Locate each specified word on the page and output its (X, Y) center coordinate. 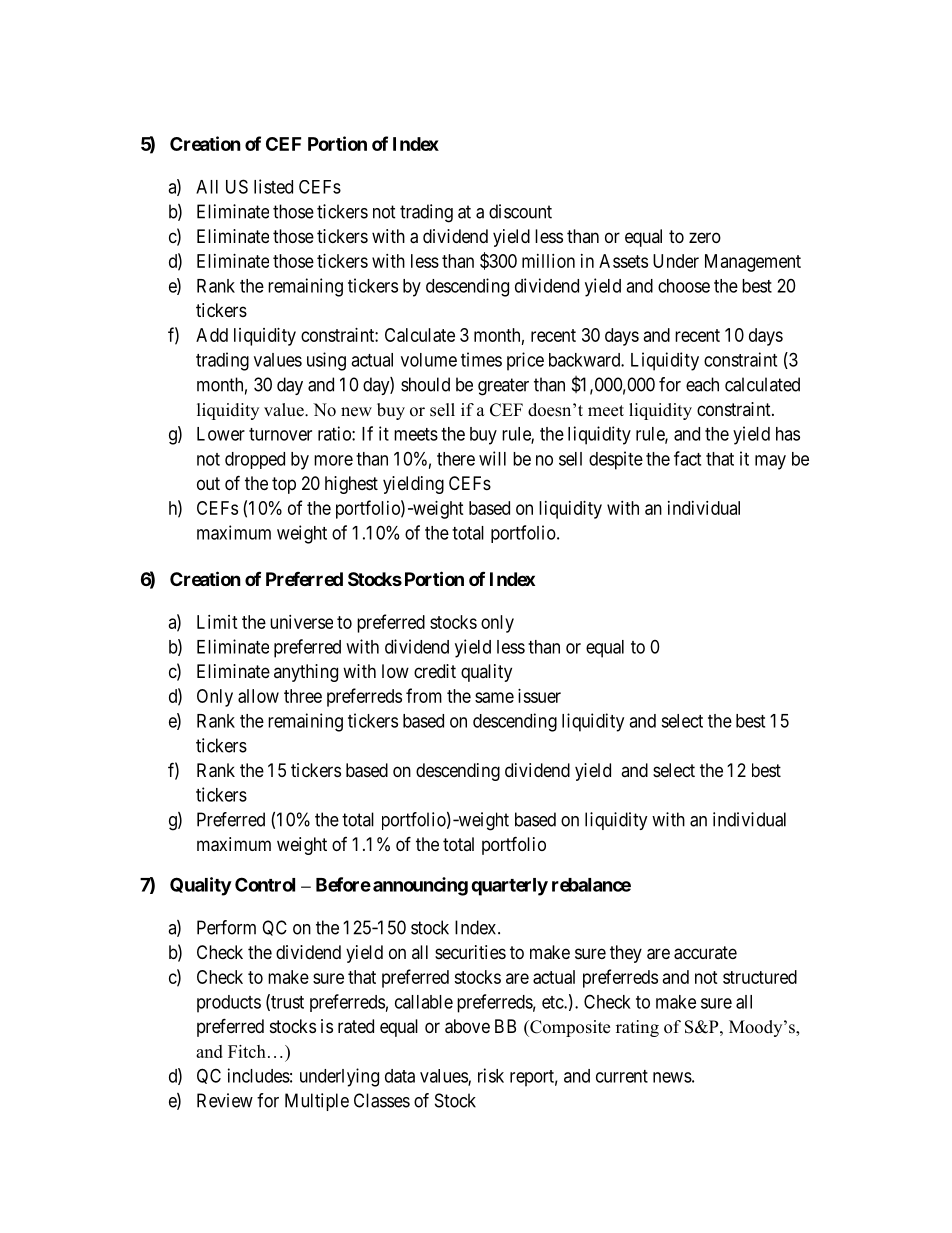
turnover (280, 434)
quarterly (509, 887)
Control (265, 884)
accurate (705, 953)
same (494, 697)
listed (273, 186)
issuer (539, 696)
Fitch (247, 1051)
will (492, 458)
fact (687, 458)
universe (301, 622)
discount (520, 211)
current (622, 1076)
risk (491, 1075)
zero (705, 237)
